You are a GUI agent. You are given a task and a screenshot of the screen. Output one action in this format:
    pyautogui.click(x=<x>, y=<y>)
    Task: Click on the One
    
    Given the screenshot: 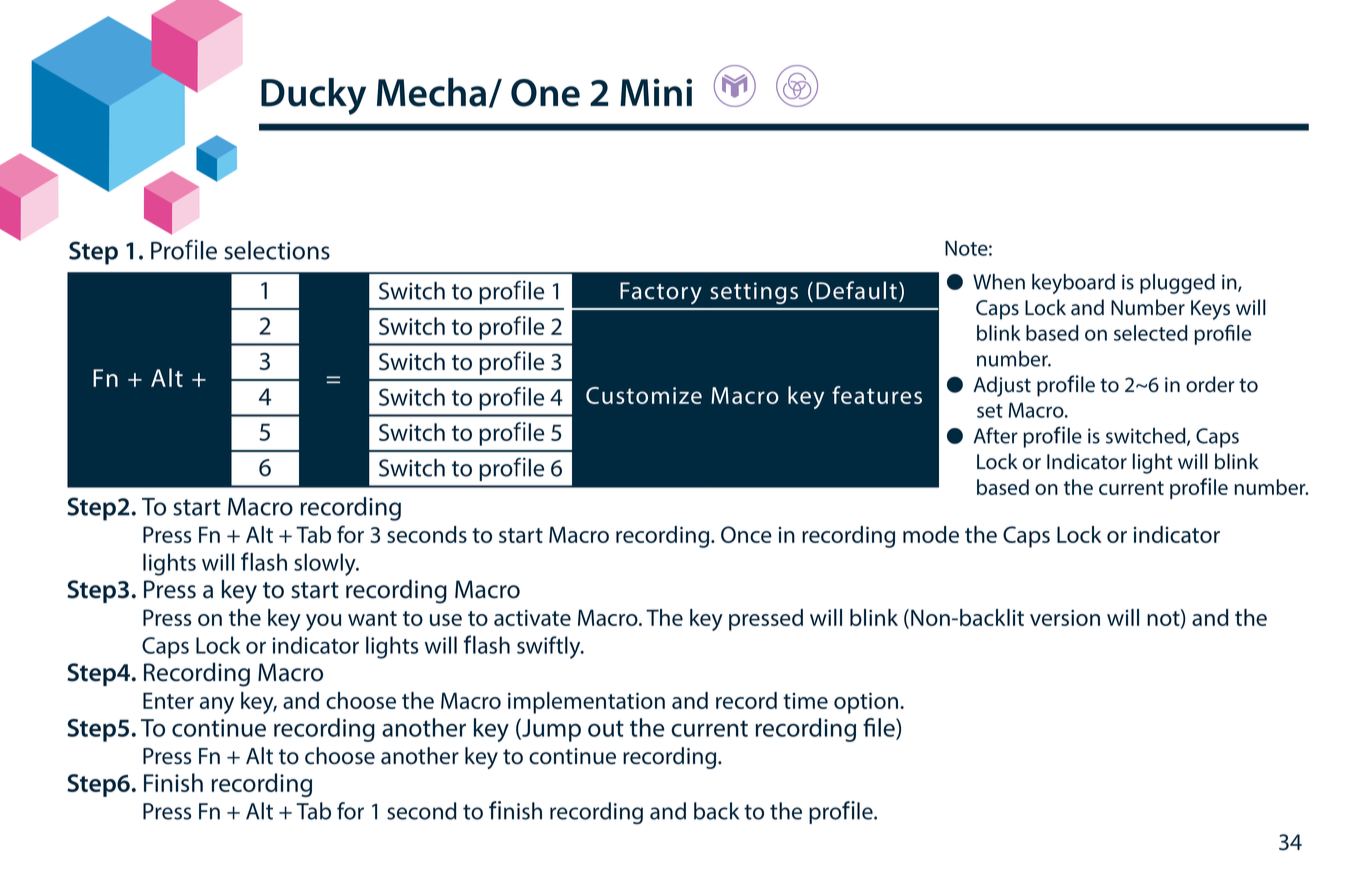 What is the action you would take?
    pyautogui.click(x=545, y=93)
